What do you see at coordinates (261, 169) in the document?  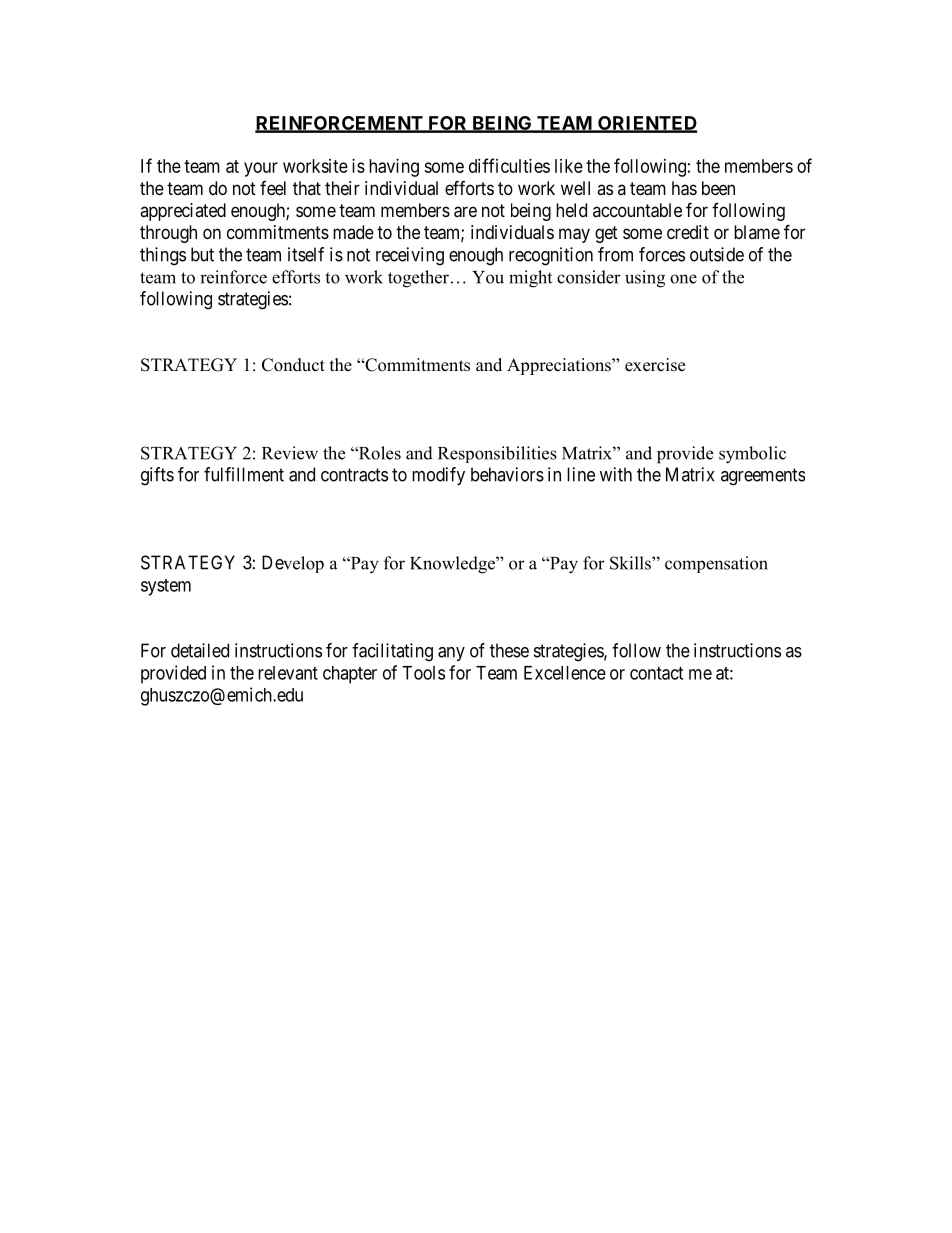 I see `your` at bounding box center [261, 169].
